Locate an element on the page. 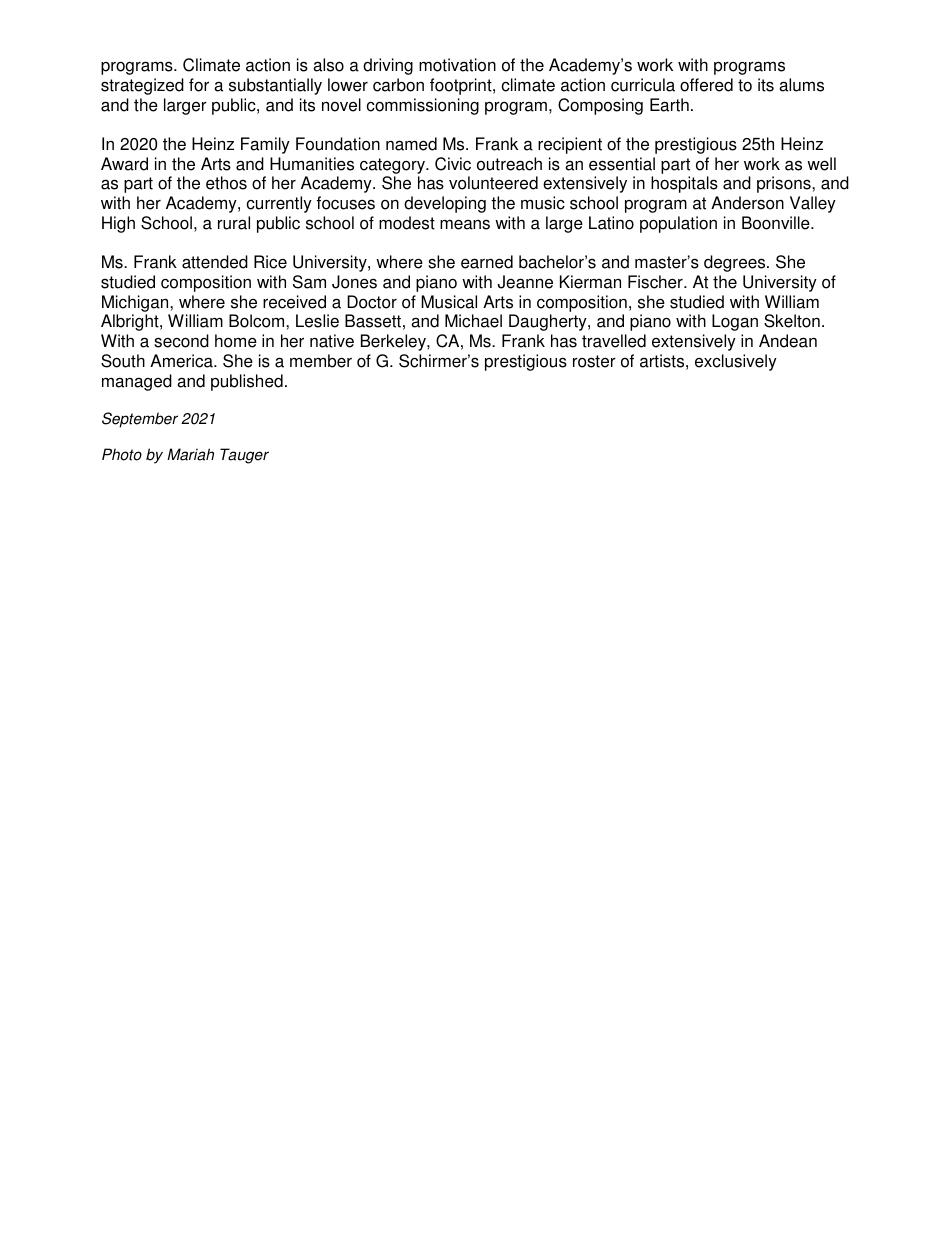 This image has height=1233, width=952. developing is located at coordinates (445, 204).
